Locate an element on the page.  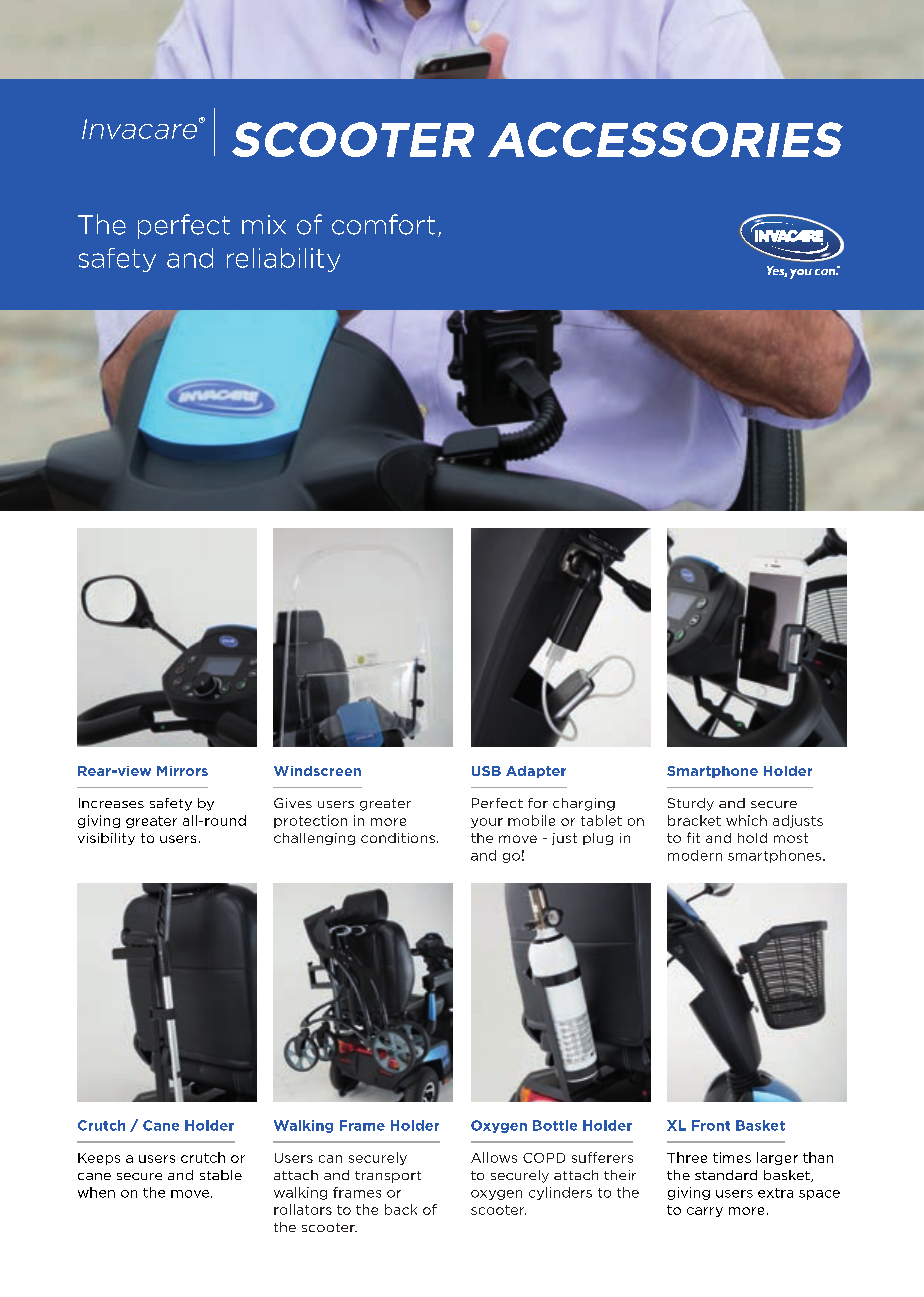
mix is located at coordinates (264, 224).
